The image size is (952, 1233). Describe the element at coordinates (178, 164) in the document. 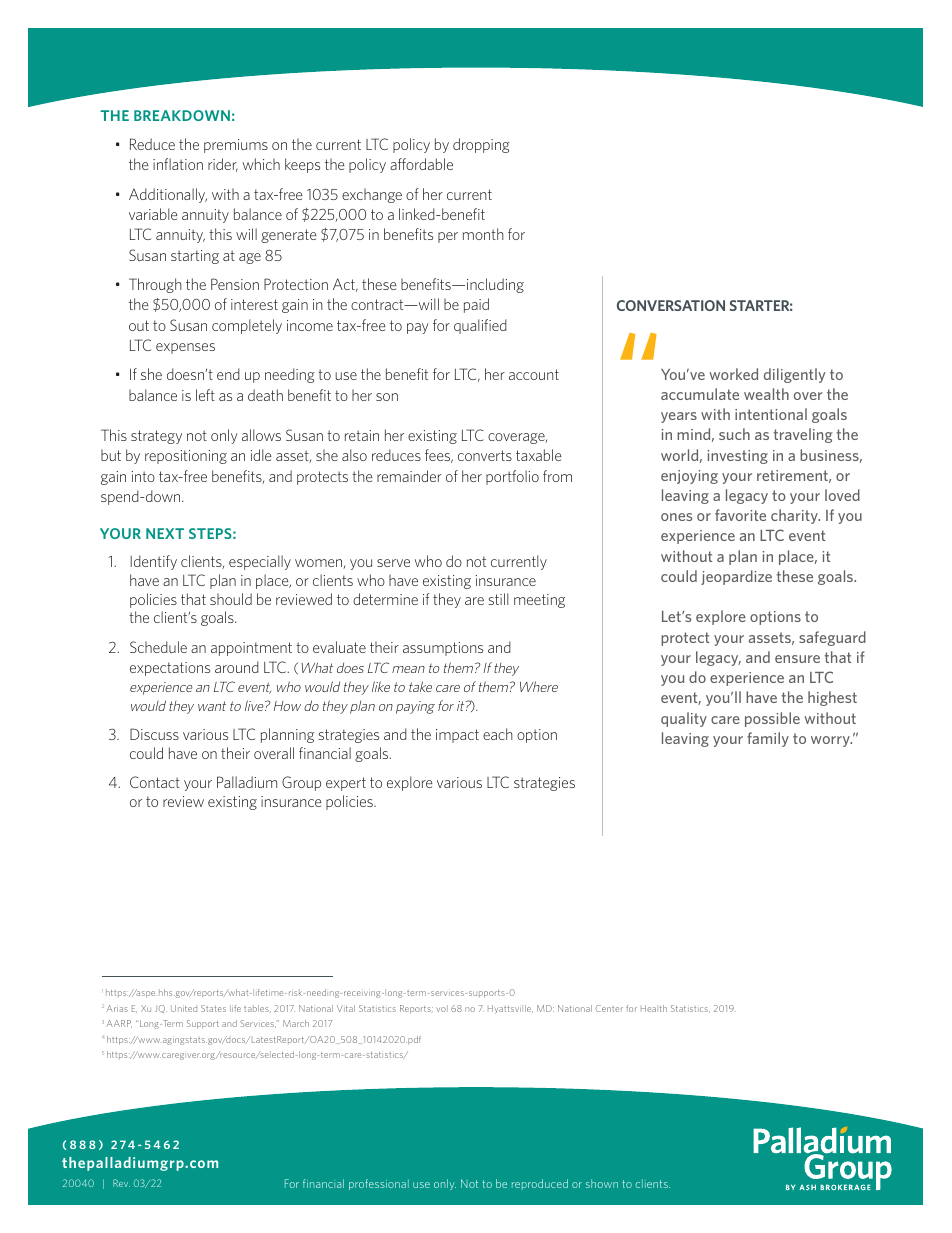

I see `inflation` at that location.
